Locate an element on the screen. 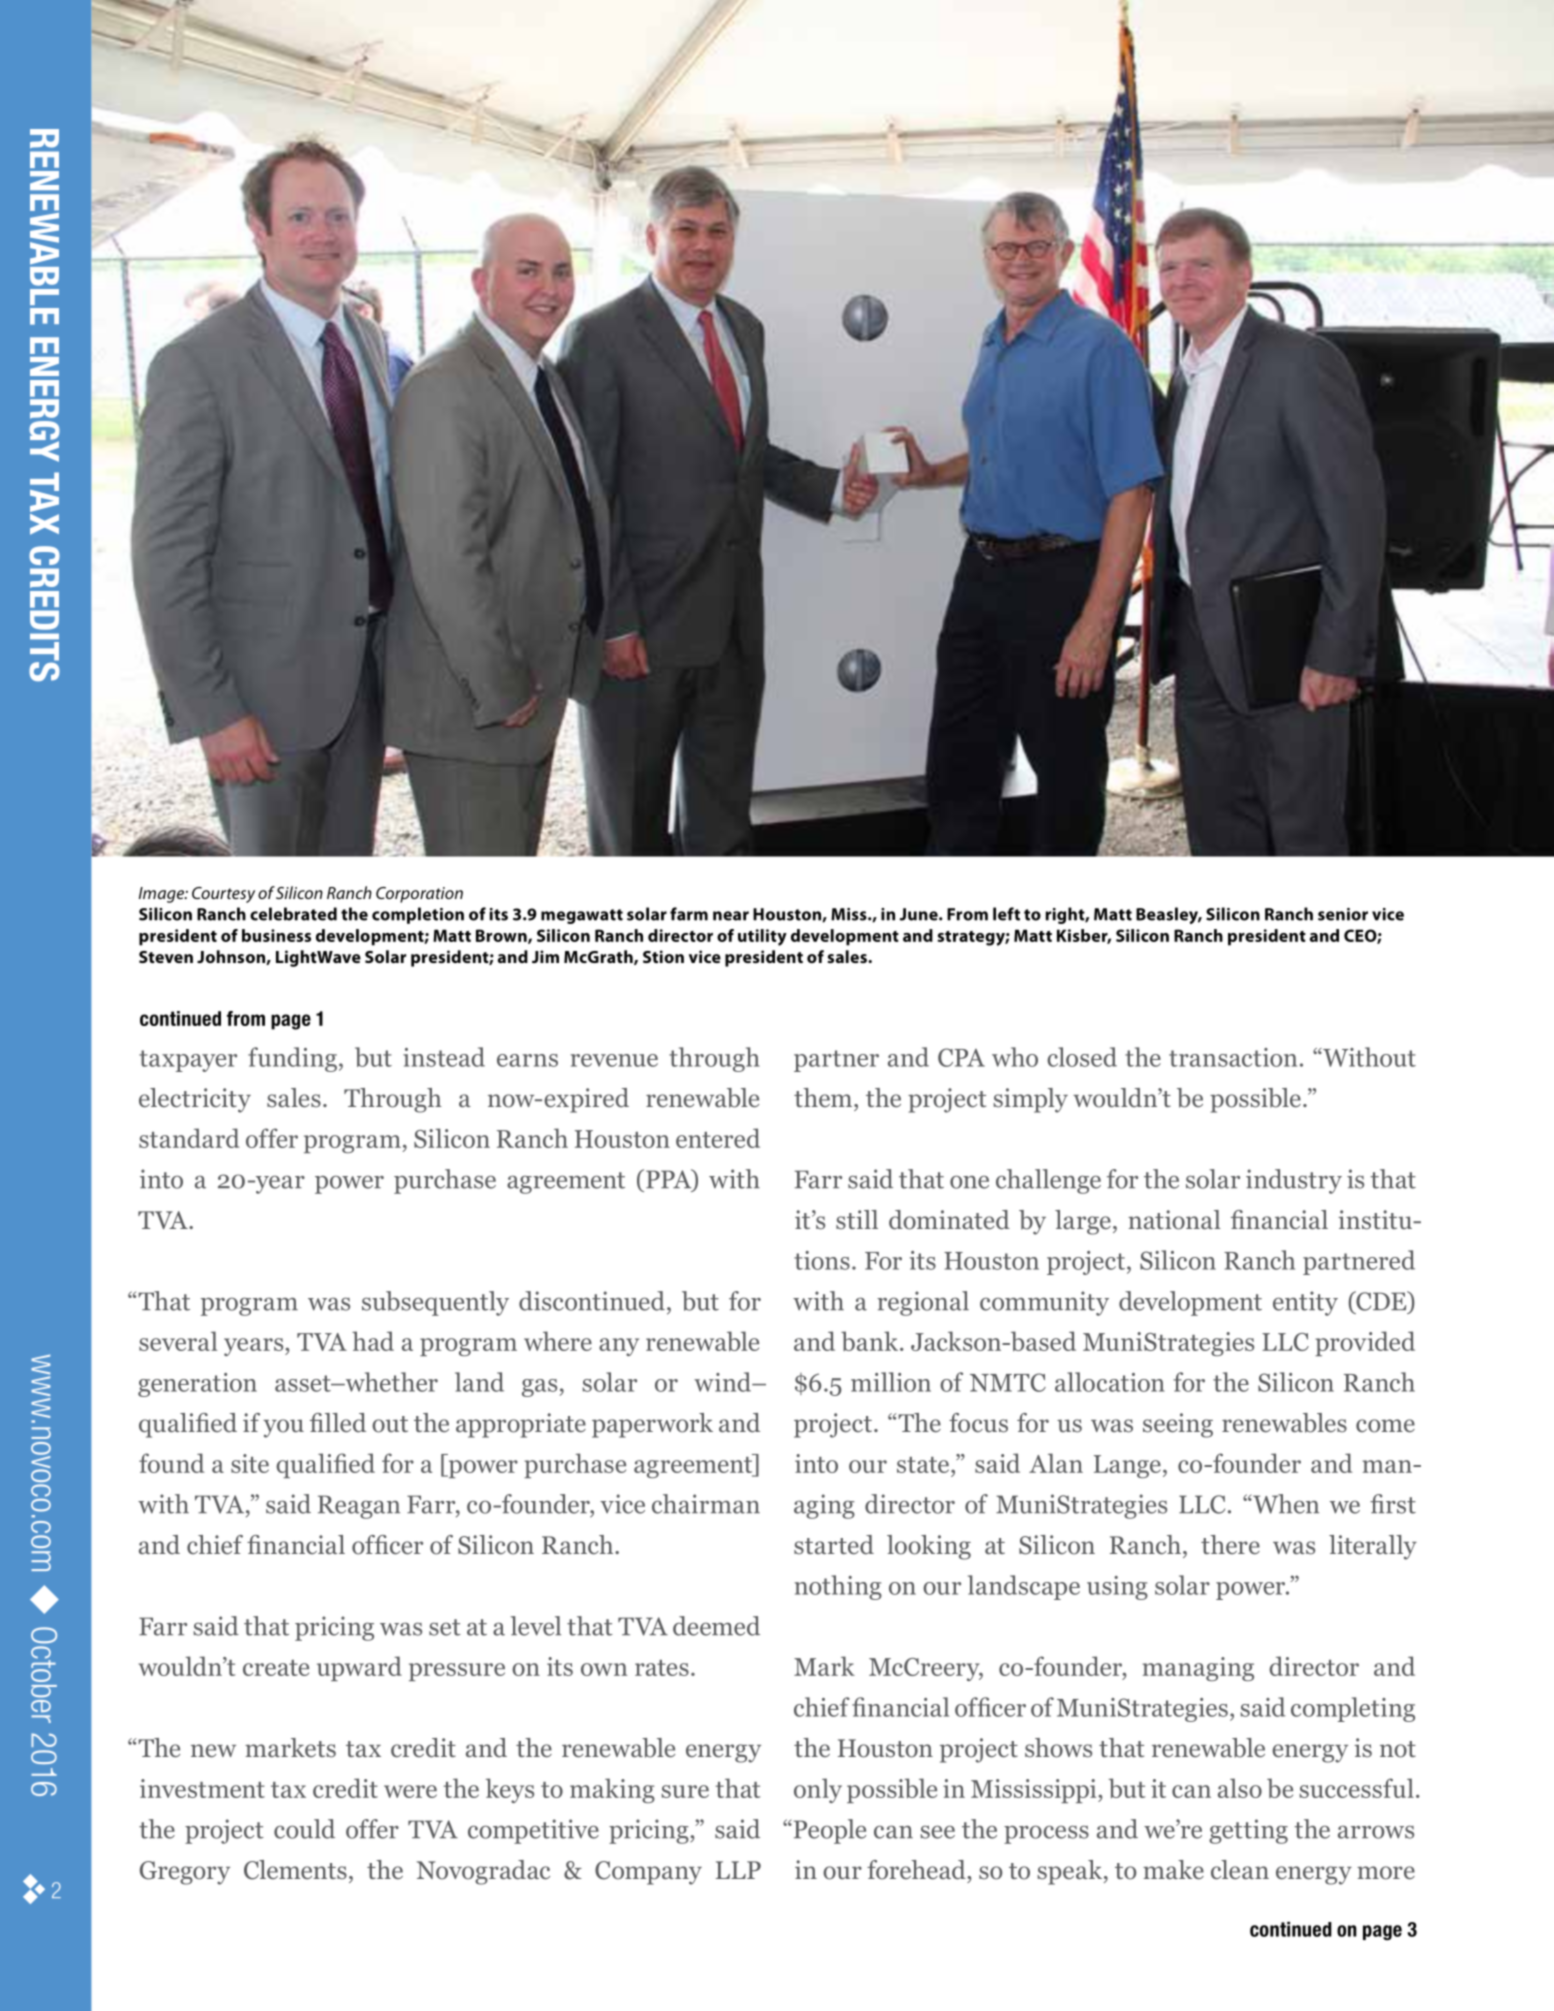 This screenshot has width=1554, height=2011. could is located at coordinates (304, 1829).
